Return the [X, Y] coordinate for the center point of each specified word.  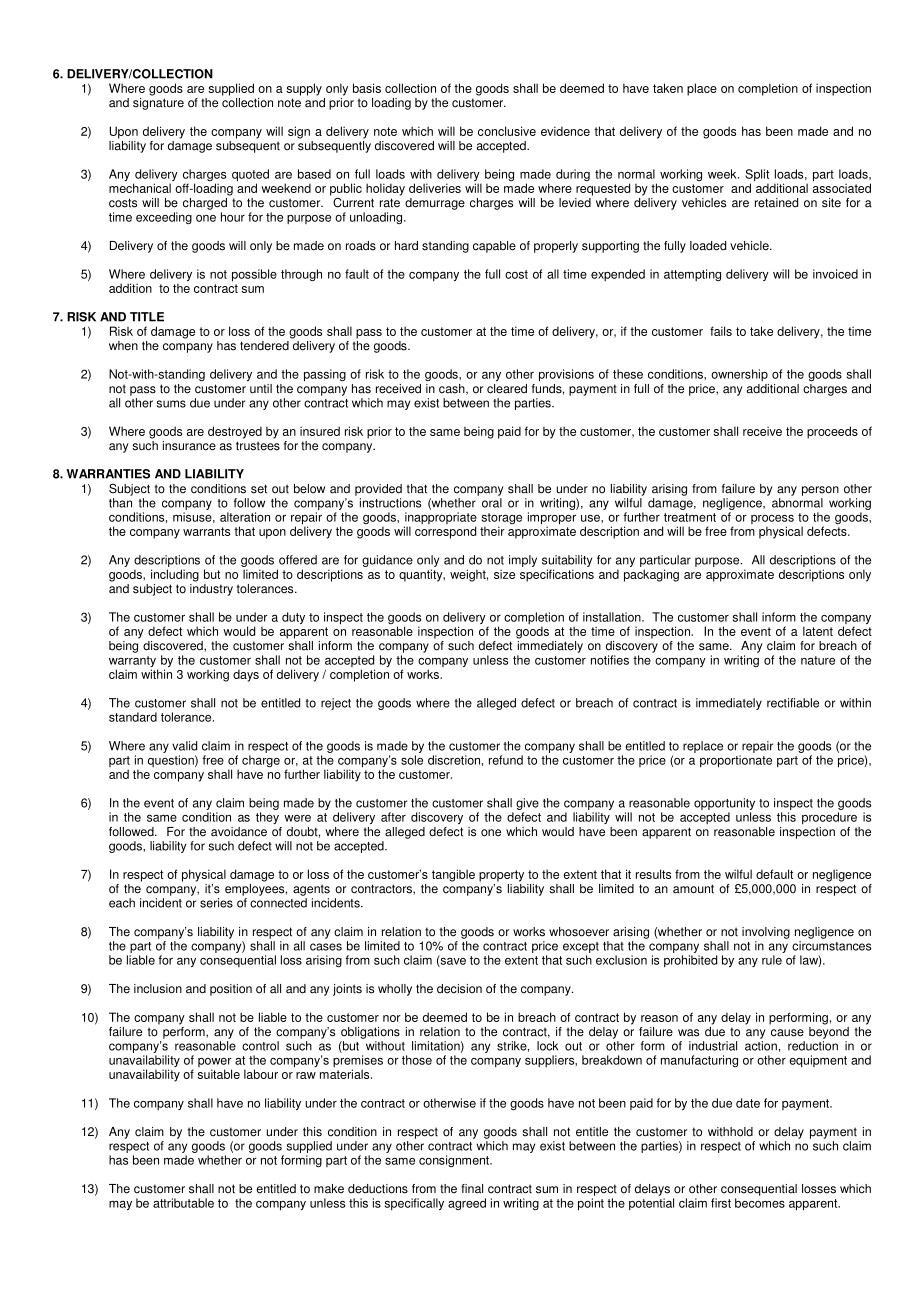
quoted [250, 176]
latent [818, 631]
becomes [760, 1203]
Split [757, 176]
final [472, 1189]
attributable [183, 1203]
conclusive [507, 131]
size [504, 574]
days [246, 675]
